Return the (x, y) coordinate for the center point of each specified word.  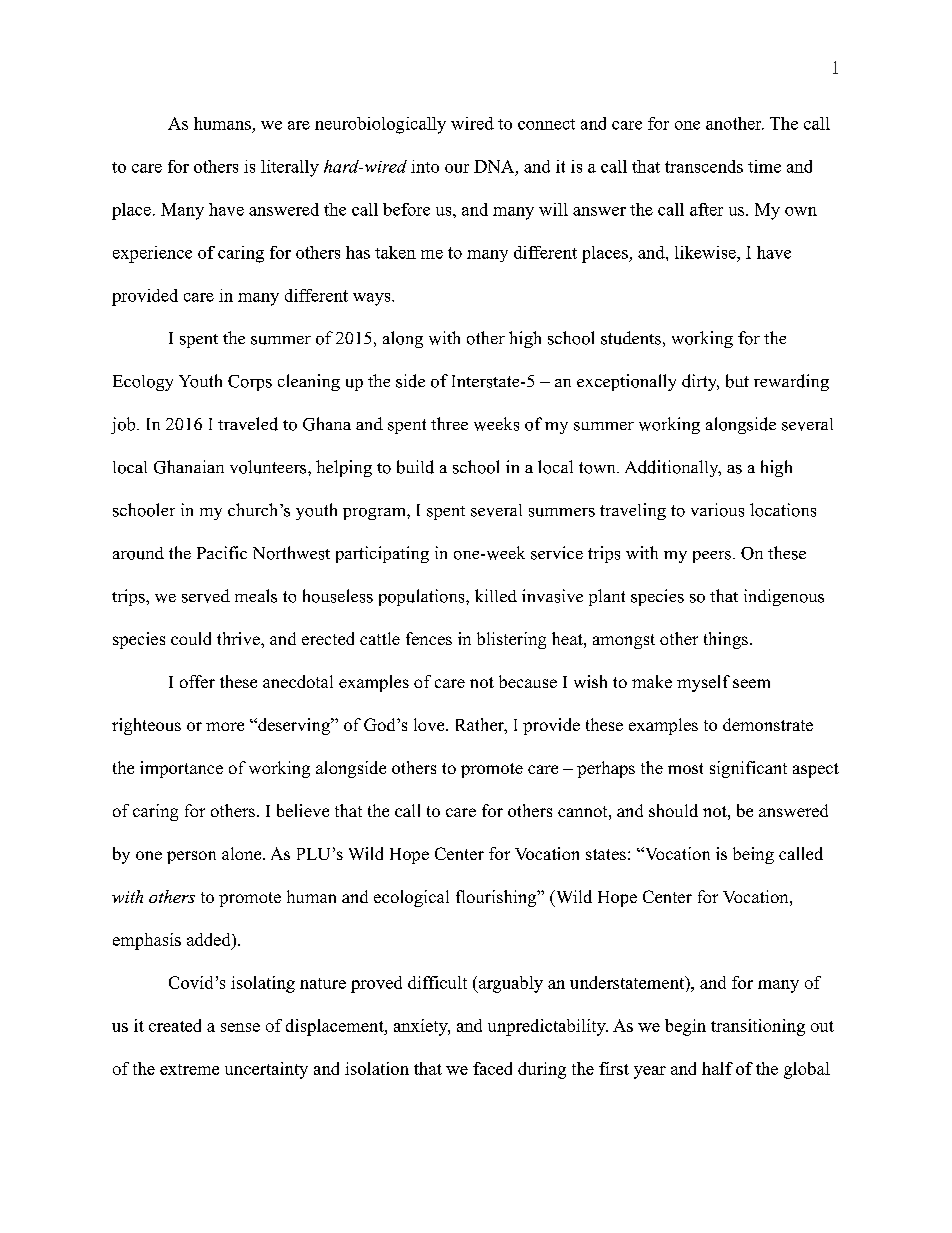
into (425, 166)
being (753, 855)
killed (496, 595)
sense (240, 1027)
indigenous (784, 597)
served (206, 596)
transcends (704, 166)
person (191, 857)
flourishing (497, 898)
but (737, 381)
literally (290, 168)
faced (492, 1068)
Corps (250, 383)
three (449, 423)
